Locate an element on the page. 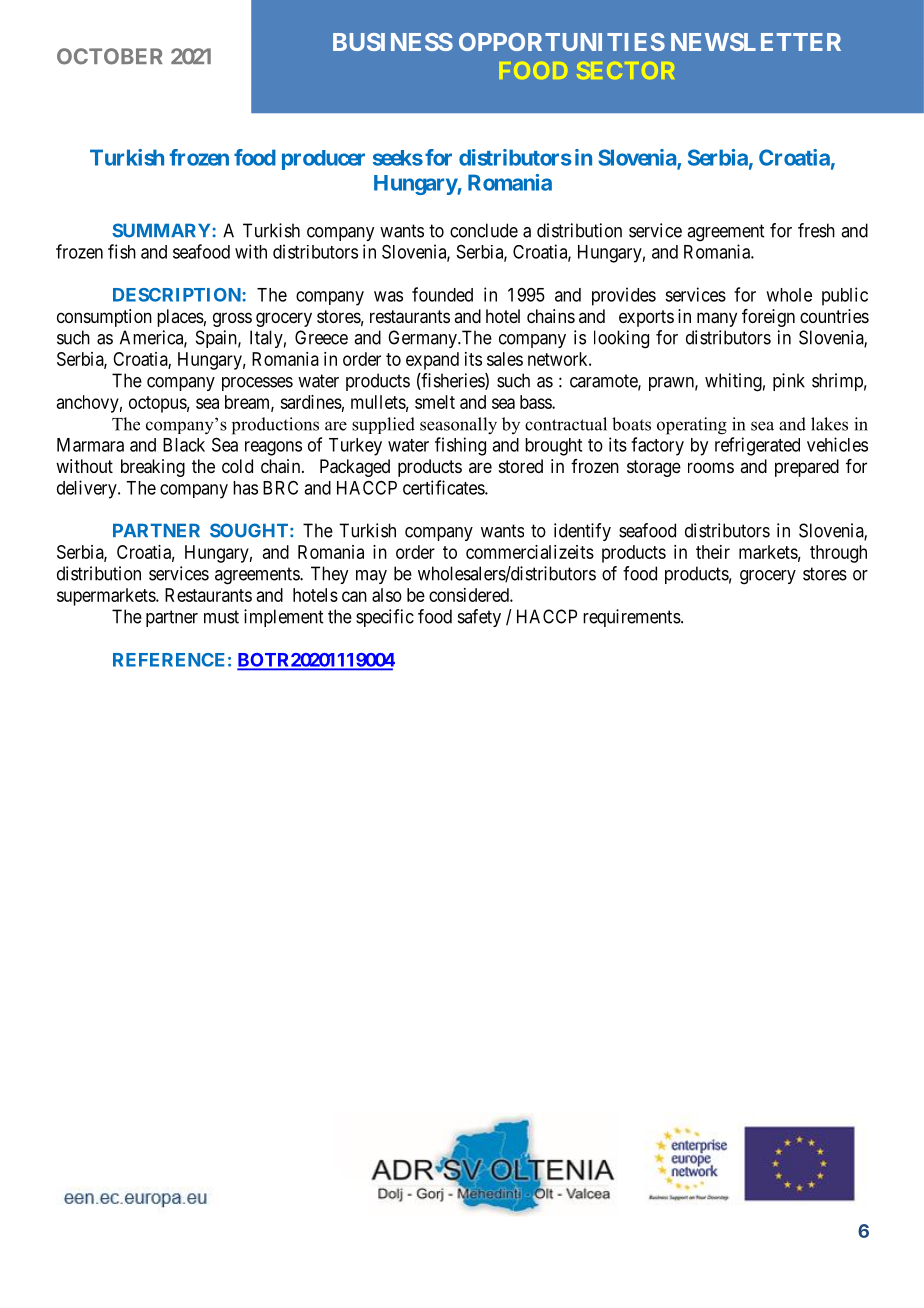 The image size is (924, 1308). REFERENCE is located at coordinates (168, 660).
